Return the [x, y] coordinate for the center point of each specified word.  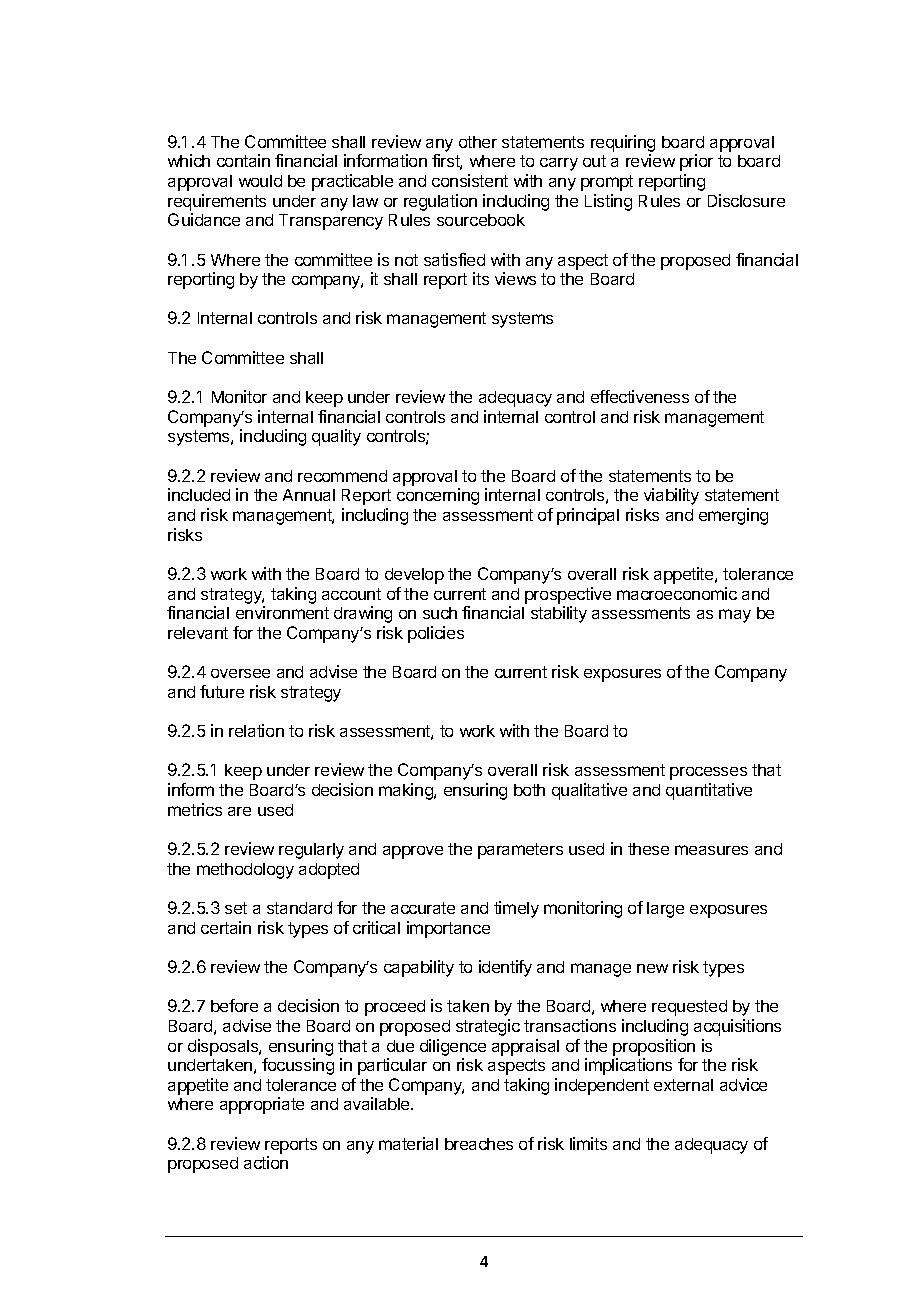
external [683, 1085]
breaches [479, 1144]
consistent [470, 180]
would [260, 181]
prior [696, 162]
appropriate [262, 1105]
